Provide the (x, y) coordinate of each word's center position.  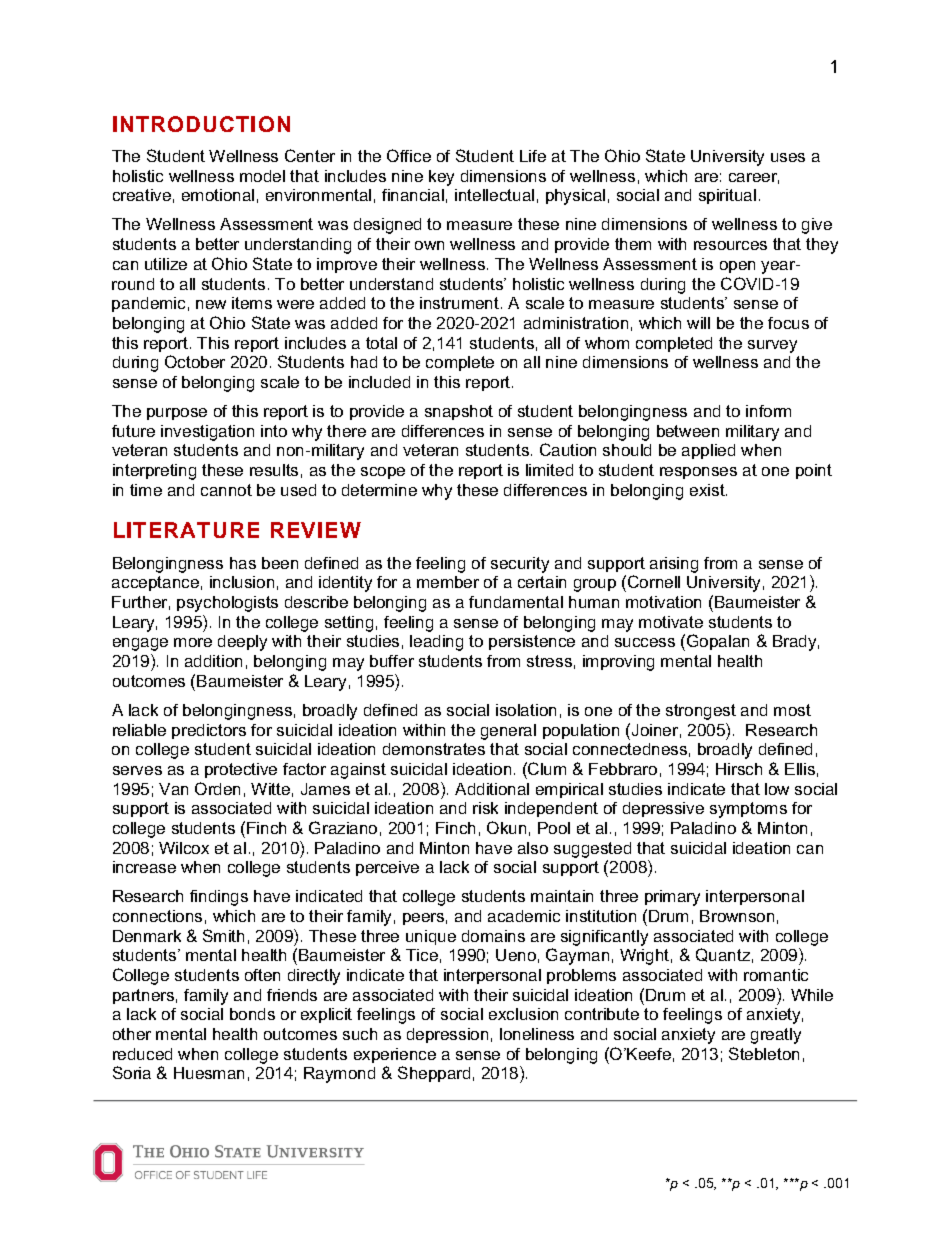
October (195, 361)
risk (485, 808)
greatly (776, 1036)
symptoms (748, 810)
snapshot (459, 412)
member (448, 582)
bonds (252, 1014)
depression (447, 1035)
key (441, 178)
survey (772, 346)
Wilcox (184, 848)
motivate (671, 622)
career (754, 178)
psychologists (227, 604)
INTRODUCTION (201, 124)
